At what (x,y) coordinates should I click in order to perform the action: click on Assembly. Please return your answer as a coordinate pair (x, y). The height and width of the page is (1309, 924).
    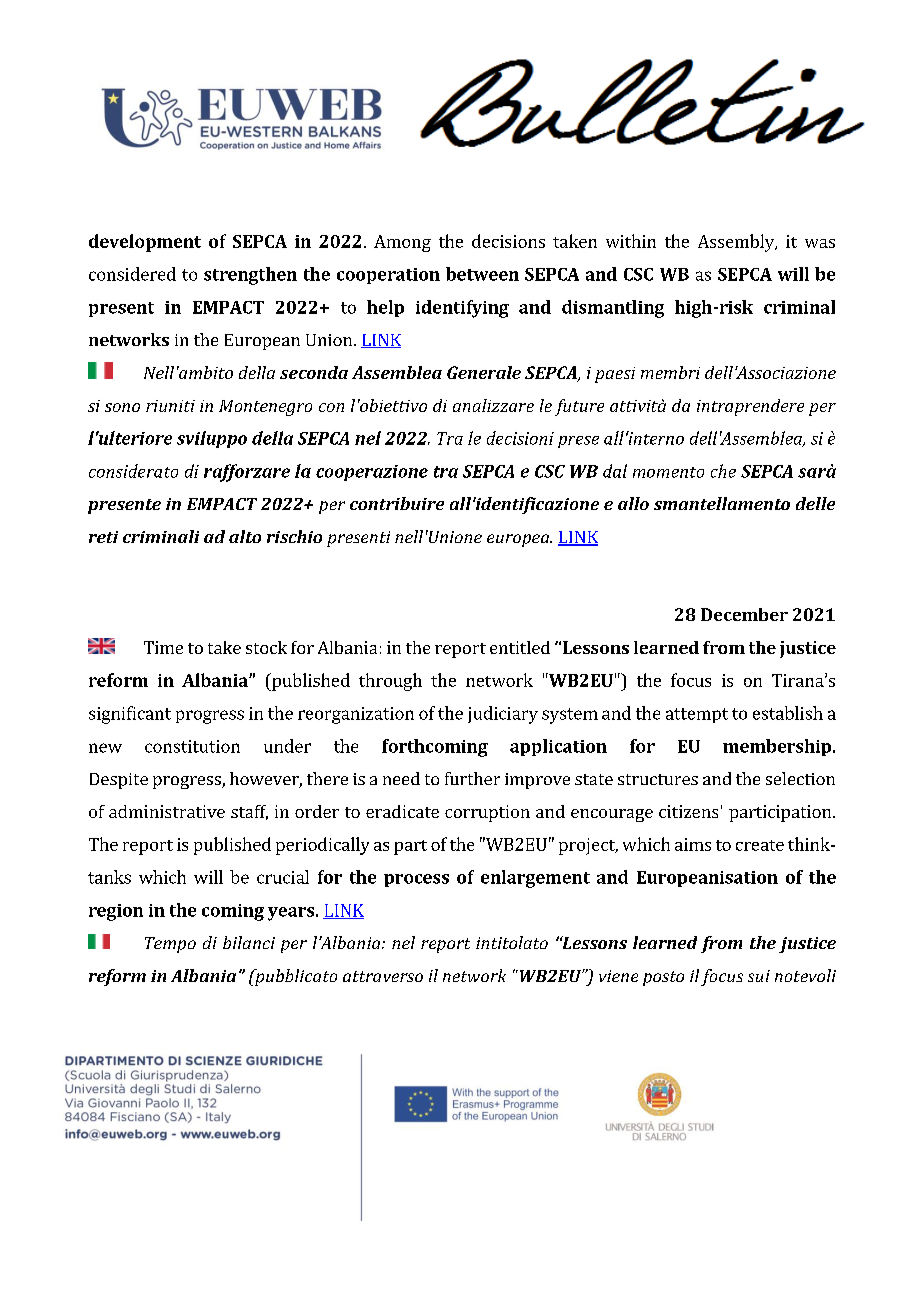
    Looking at the image, I should click on (737, 243).
